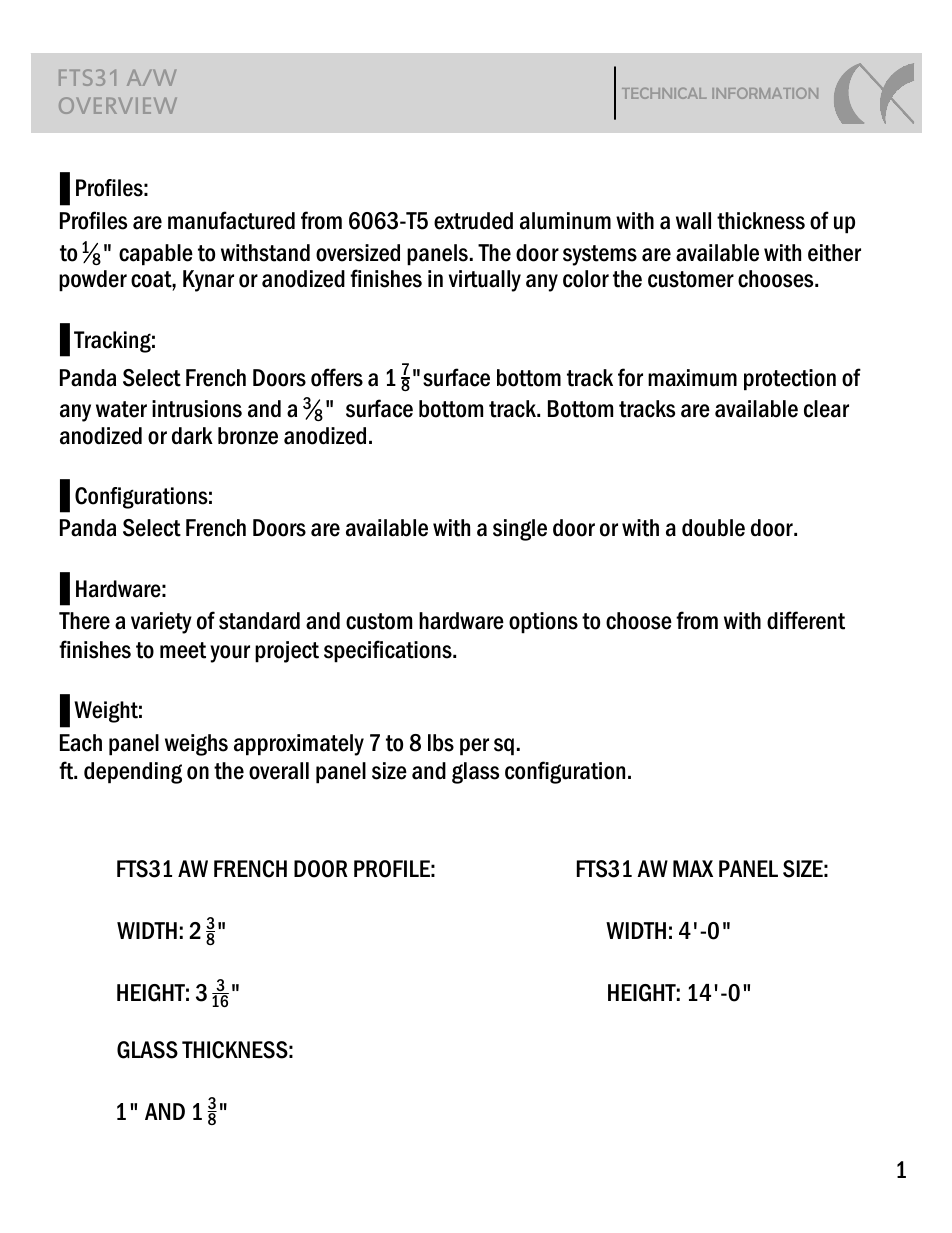  Describe the element at coordinates (834, 253) in the document. I see `either` at that location.
